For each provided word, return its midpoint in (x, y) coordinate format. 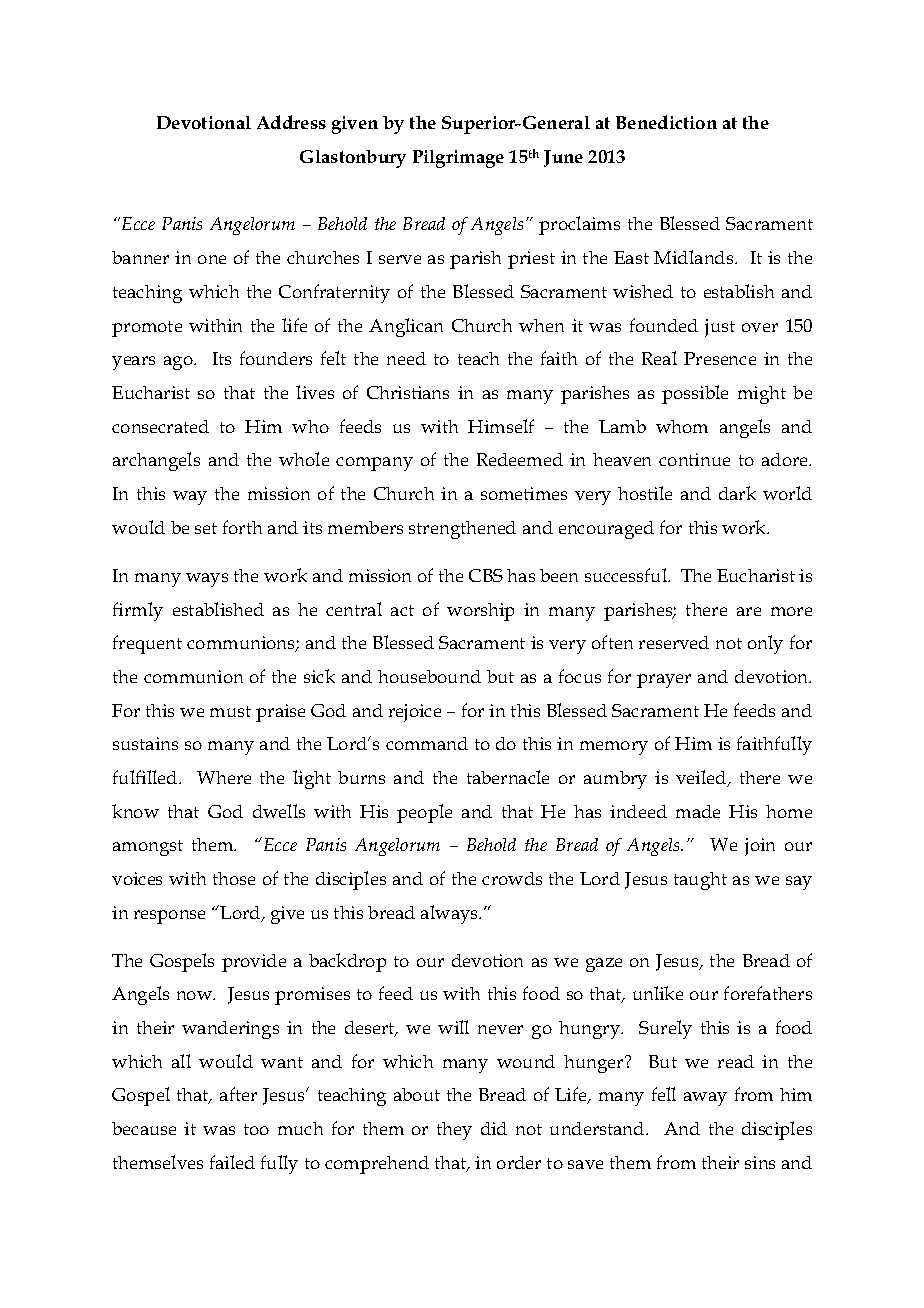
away (705, 1099)
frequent (147, 644)
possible (695, 394)
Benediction (666, 122)
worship (480, 612)
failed (232, 1162)
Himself (501, 426)
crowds (512, 878)
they (454, 1131)
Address (291, 122)
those (234, 878)
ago (179, 363)
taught (700, 881)
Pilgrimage (458, 159)
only (765, 644)
